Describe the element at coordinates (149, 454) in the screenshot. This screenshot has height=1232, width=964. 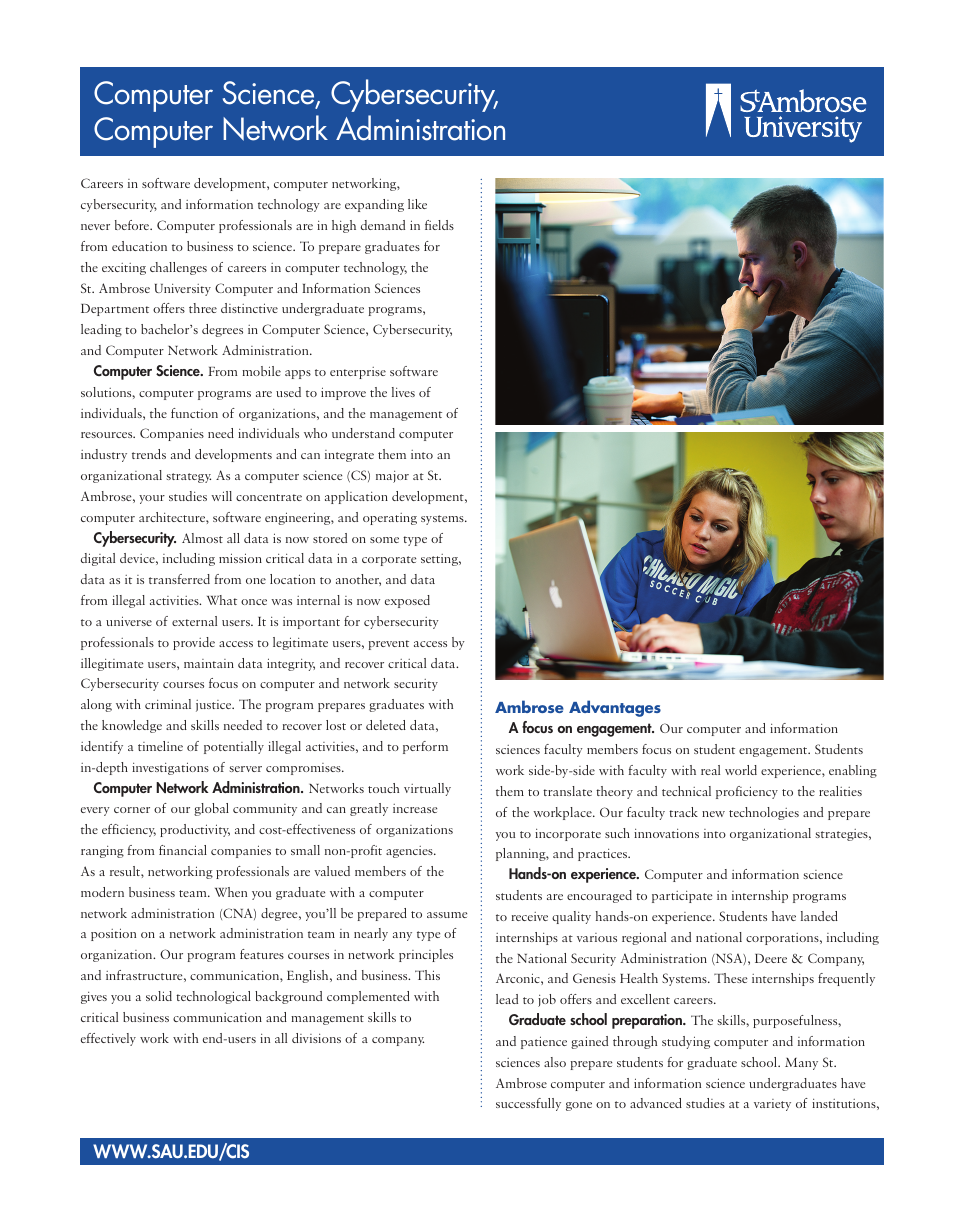
I see `trends` at that location.
